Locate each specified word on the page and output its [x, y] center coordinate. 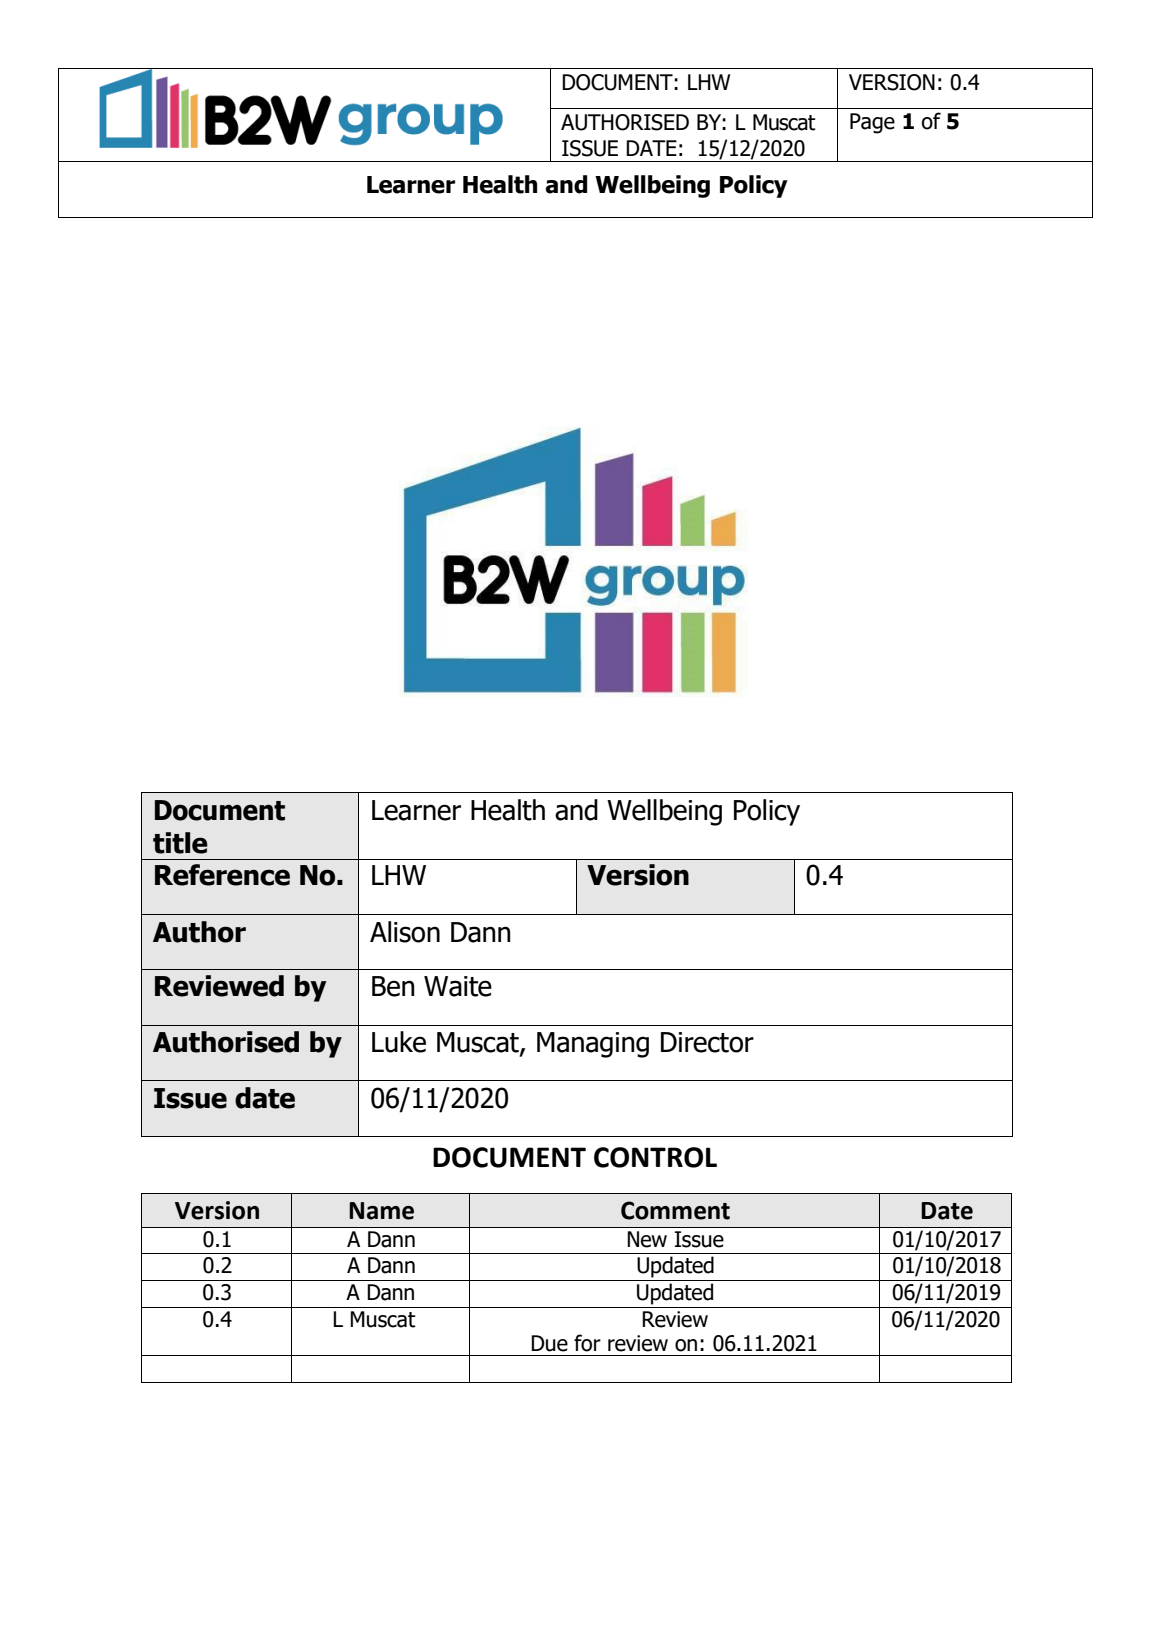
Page [872, 123]
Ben [393, 986]
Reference [222, 875]
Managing [593, 1045]
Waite [458, 986]
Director [707, 1042]
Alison [405, 932]
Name [381, 1211]
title [180, 843]
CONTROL [655, 1157]
